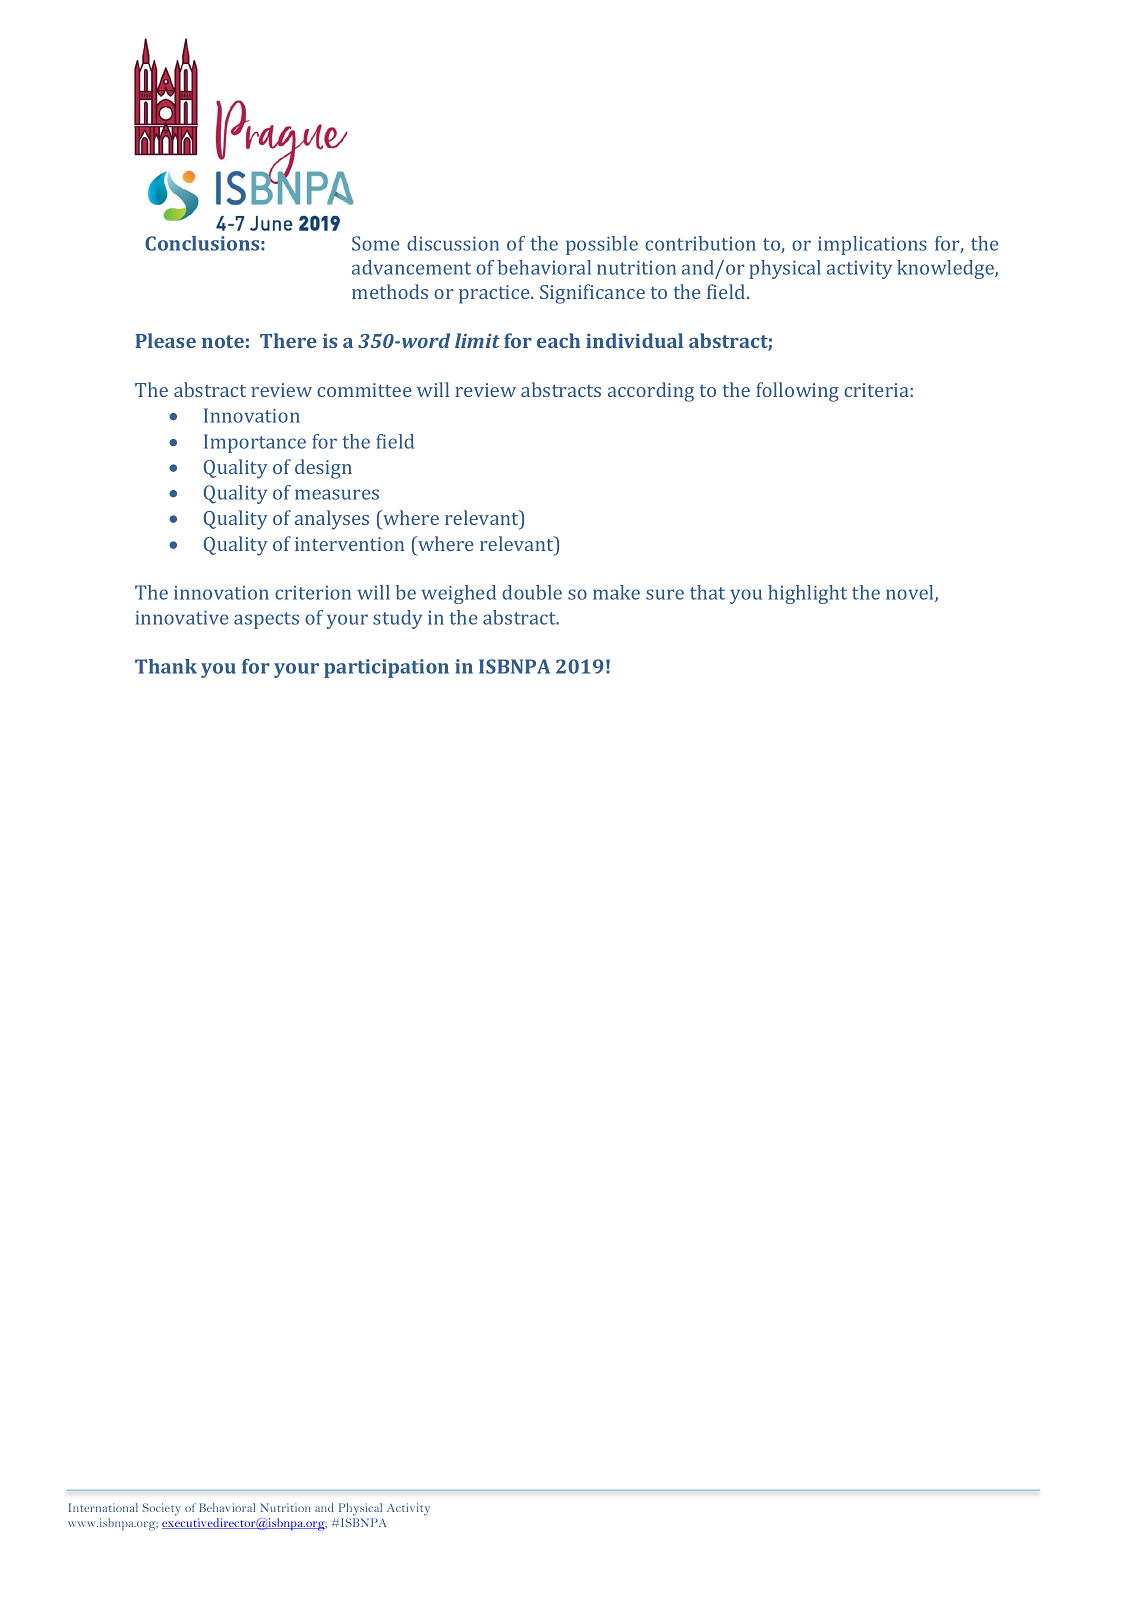  What do you see at coordinates (872, 245) in the screenshot?
I see `implications` at bounding box center [872, 245].
